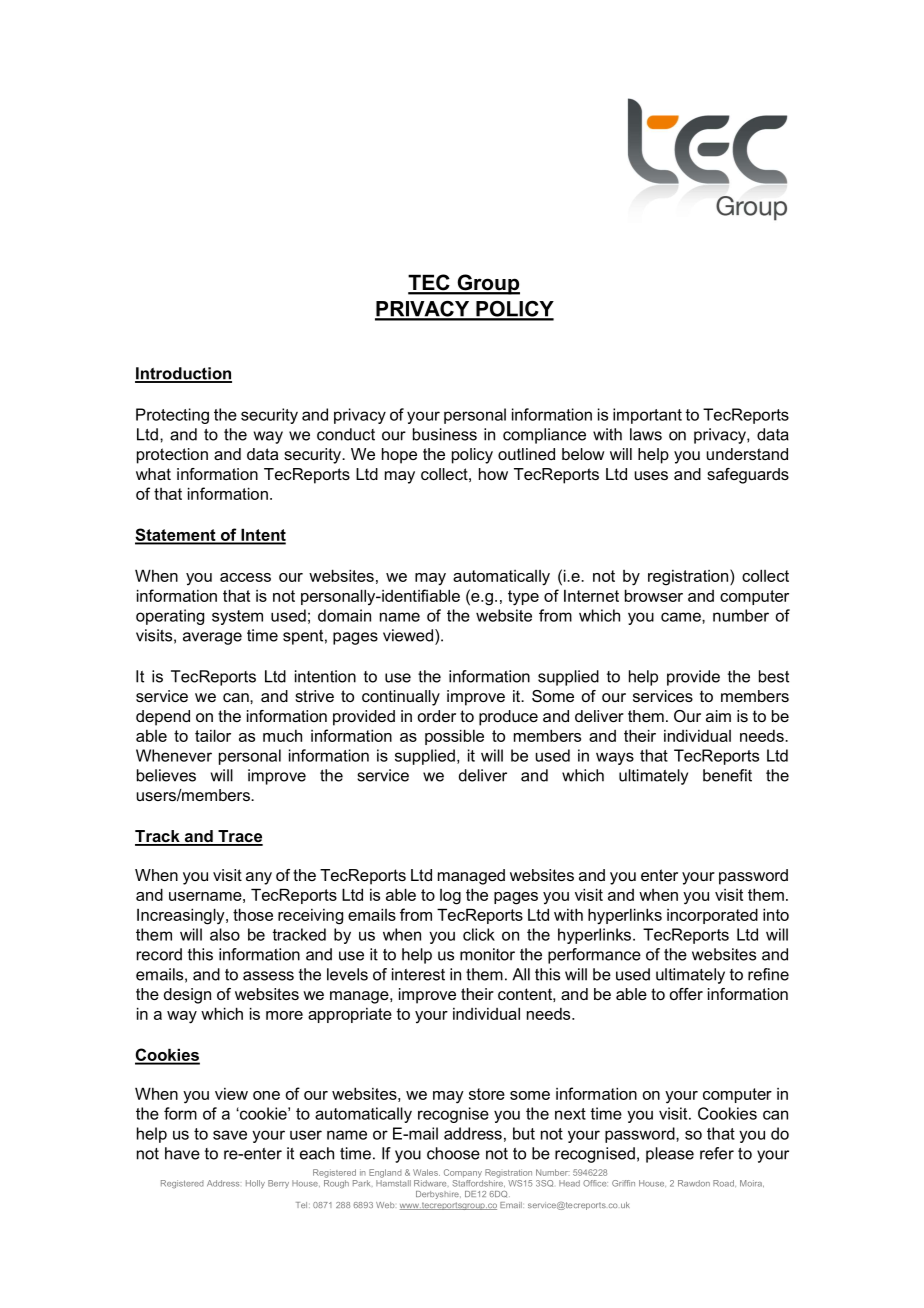 Image resolution: width=924 pixels, height=1308 pixels. Describe the element at coordinates (255, 1184) in the page. I see `Holly` at that location.
